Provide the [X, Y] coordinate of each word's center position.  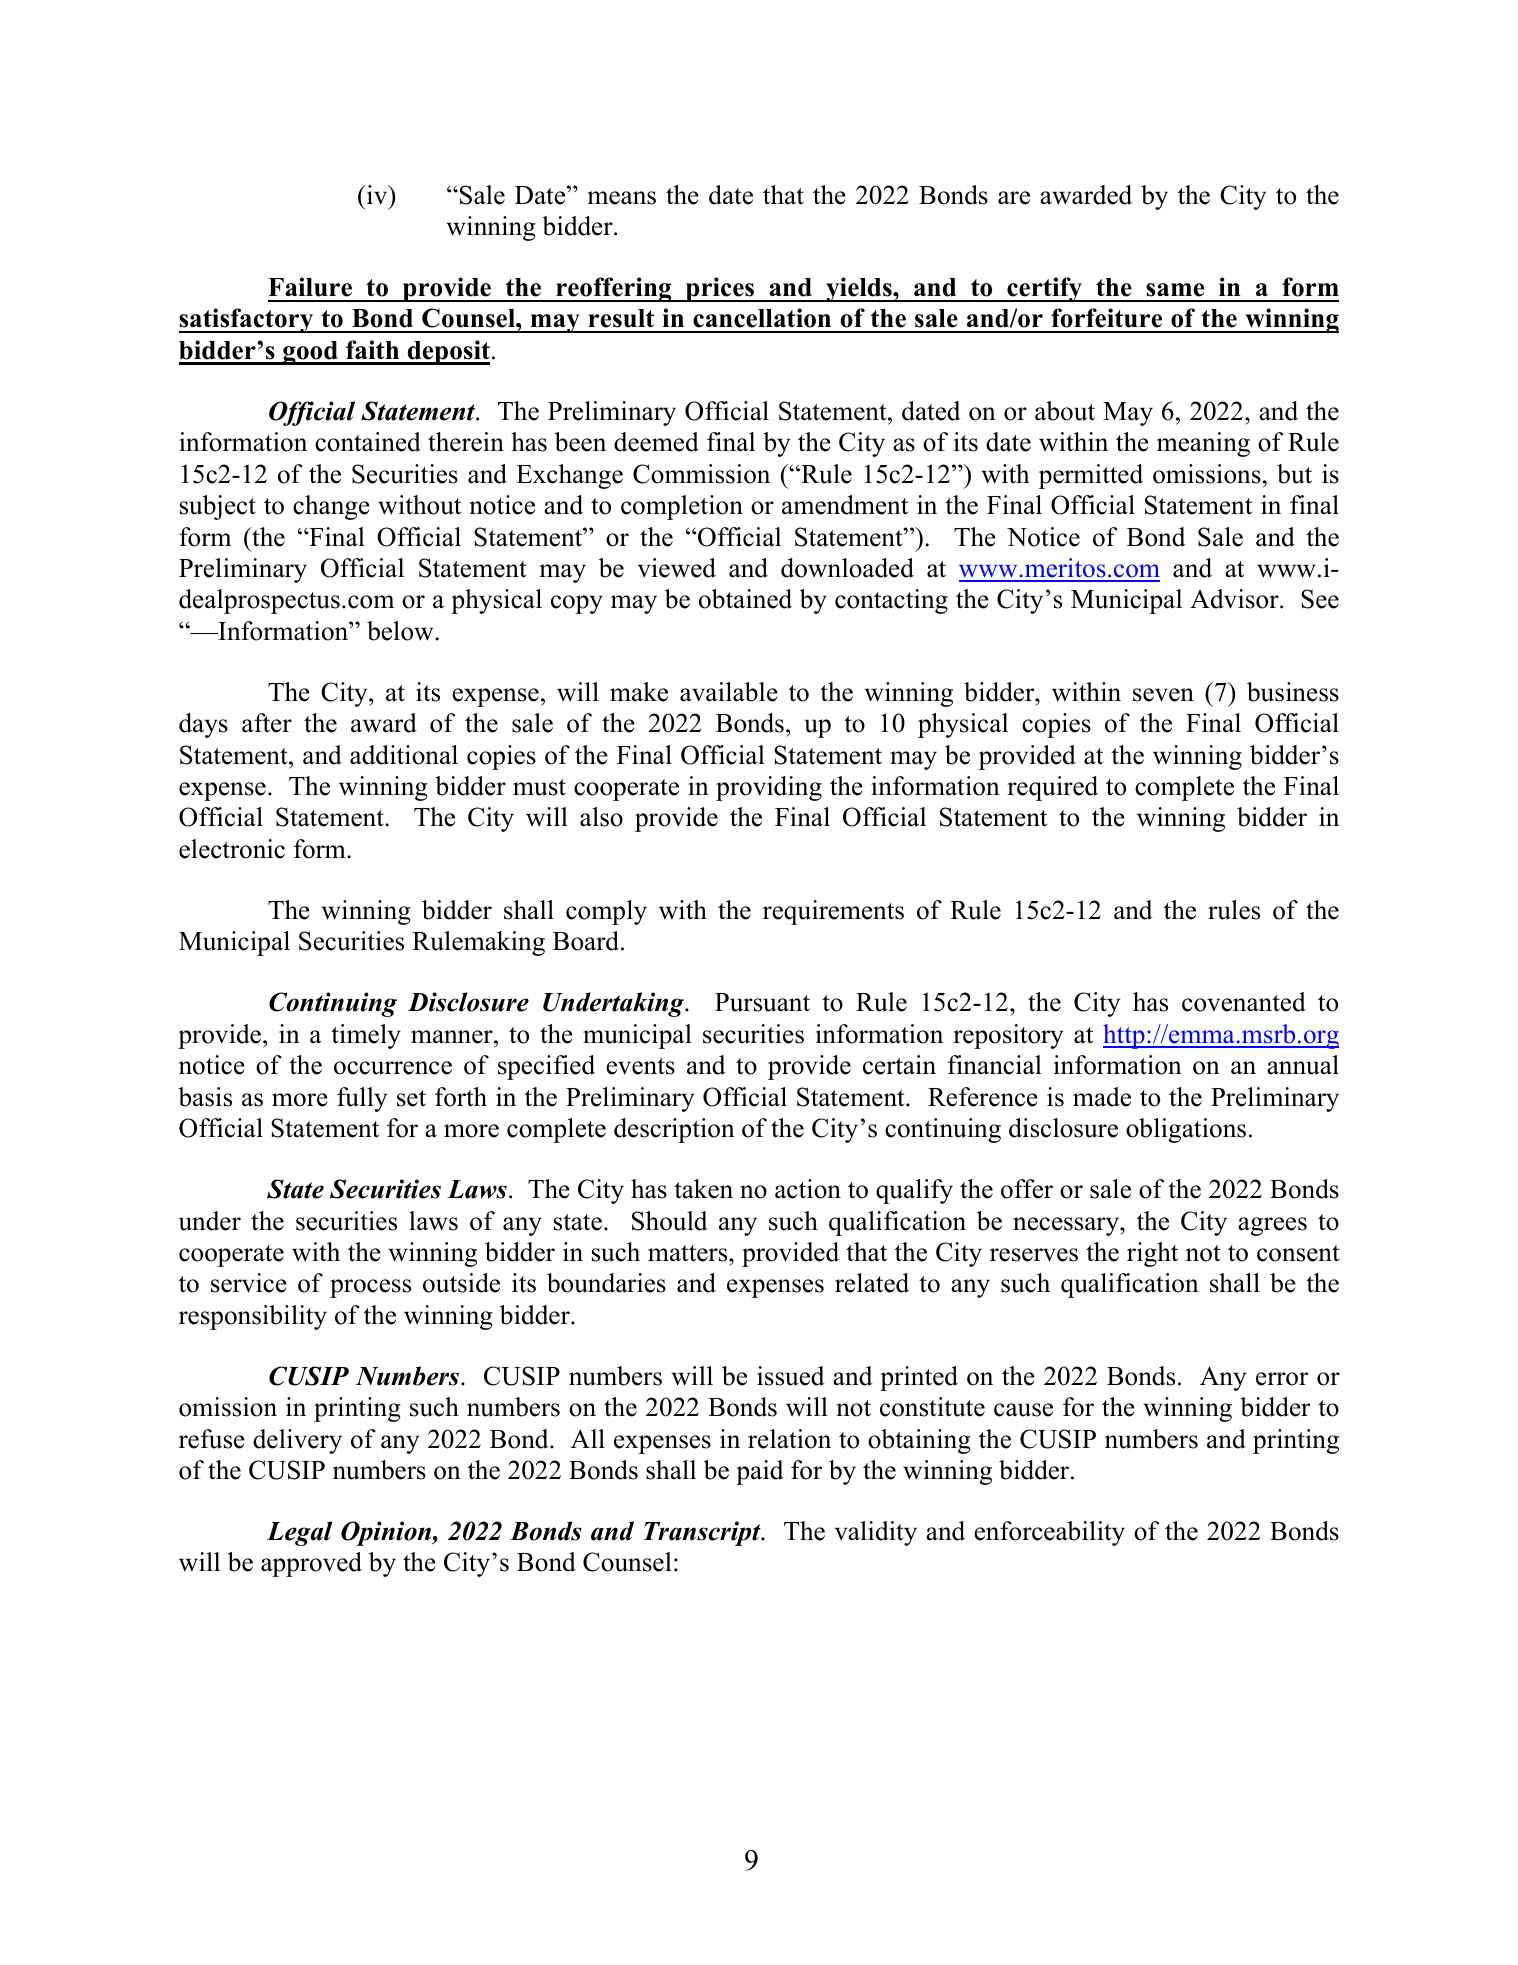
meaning [1203, 444]
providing [769, 788]
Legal [299, 1533]
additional [404, 755]
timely [366, 1036]
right [1152, 1254]
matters [689, 1253]
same [1175, 290]
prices [720, 289]
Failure [310, 287]
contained [368, 442]
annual [1303, 1065]
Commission [701, 474]
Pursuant [762, 1002]
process [370, 1288]
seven [1163, 695]
